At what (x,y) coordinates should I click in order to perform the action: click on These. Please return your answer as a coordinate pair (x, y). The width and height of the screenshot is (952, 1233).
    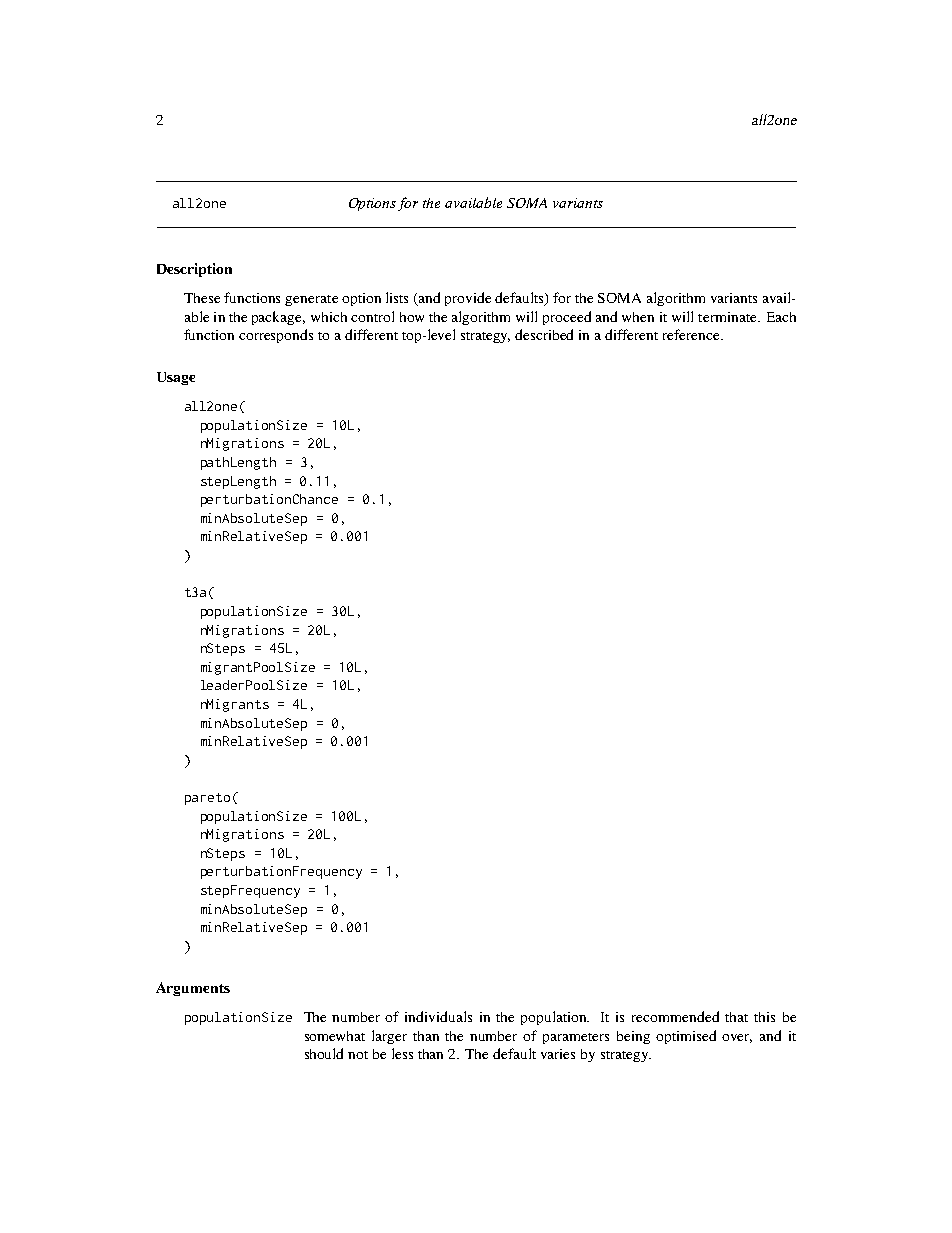
    Looking at the image, I should click on (202, 298).
